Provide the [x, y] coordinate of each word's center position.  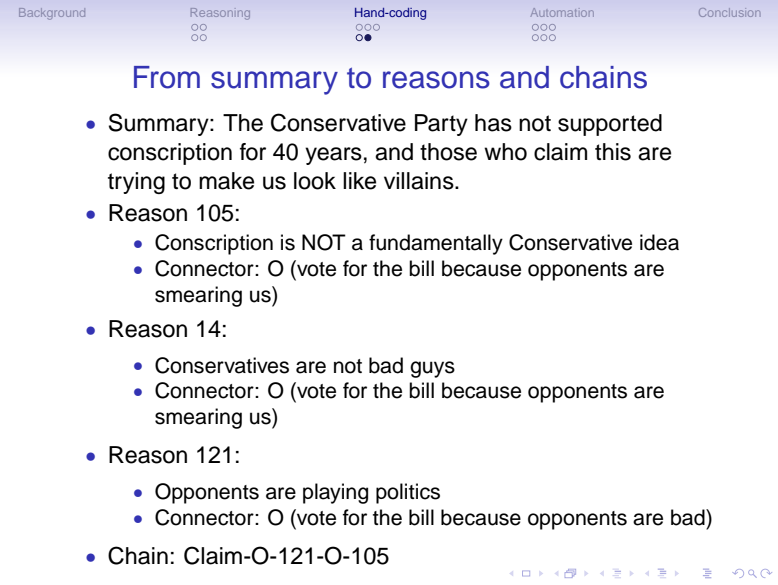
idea [659, 242]
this [613, 152]
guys [432, 369]
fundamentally [436, 244]
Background [52, 14]
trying [136, 183]
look [315, 181]
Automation [562, 12]
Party [441, 125]
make [226, 181]
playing [335, 493]
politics [408, 493]
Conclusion [729, 12]
